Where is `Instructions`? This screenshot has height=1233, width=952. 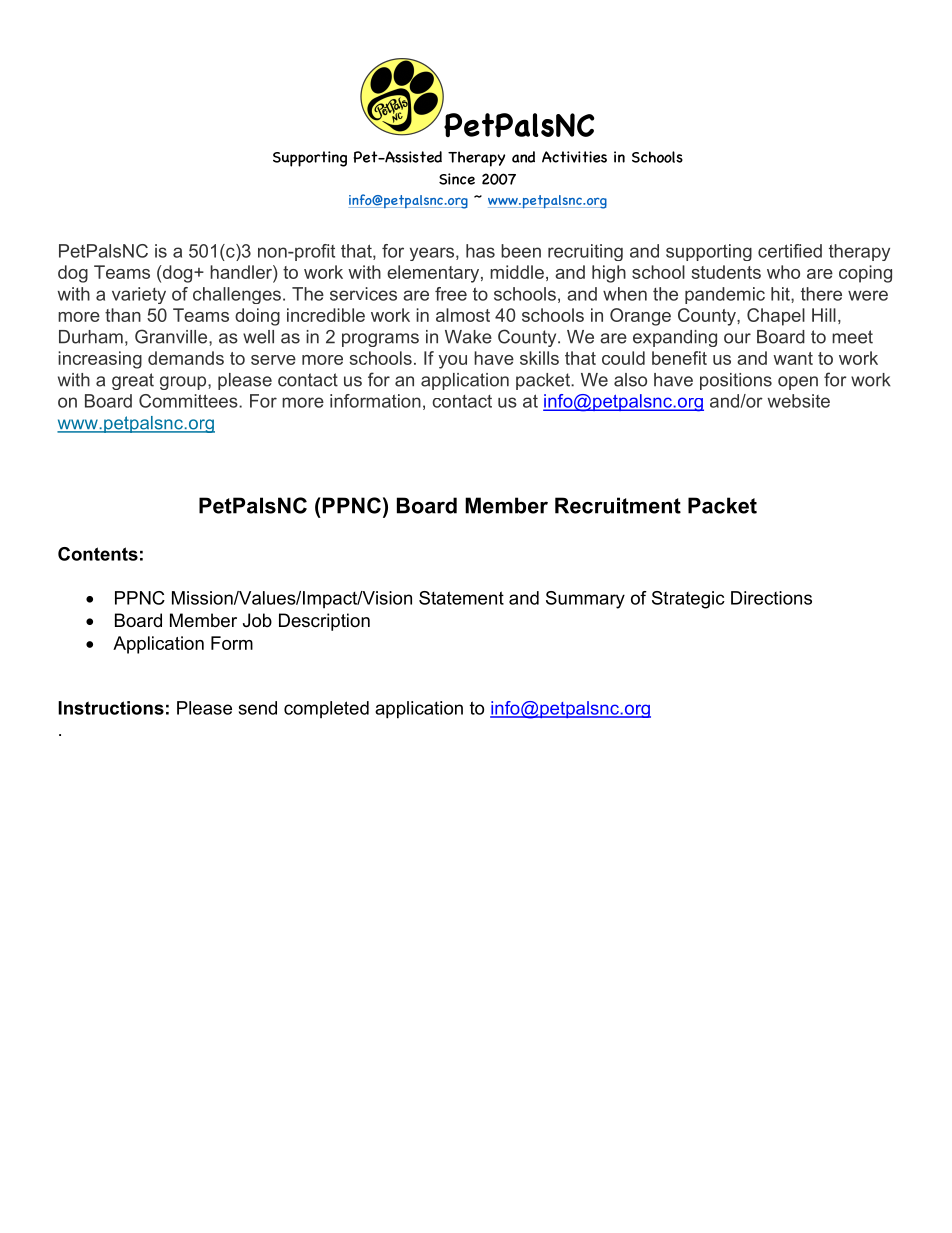 Instructions is located at coordinates (111, 708).
